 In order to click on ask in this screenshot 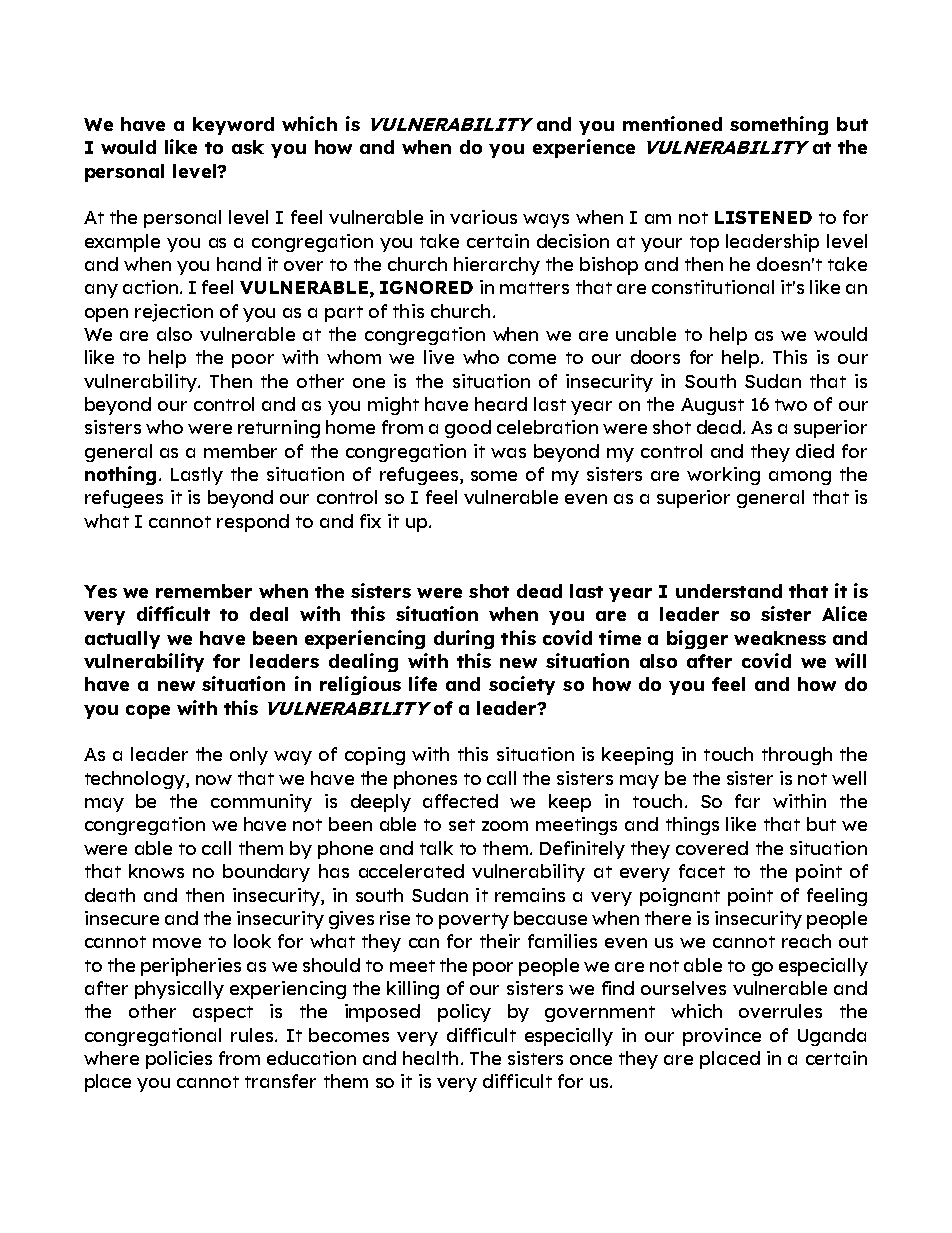, I will do `click(248, 147)`.
